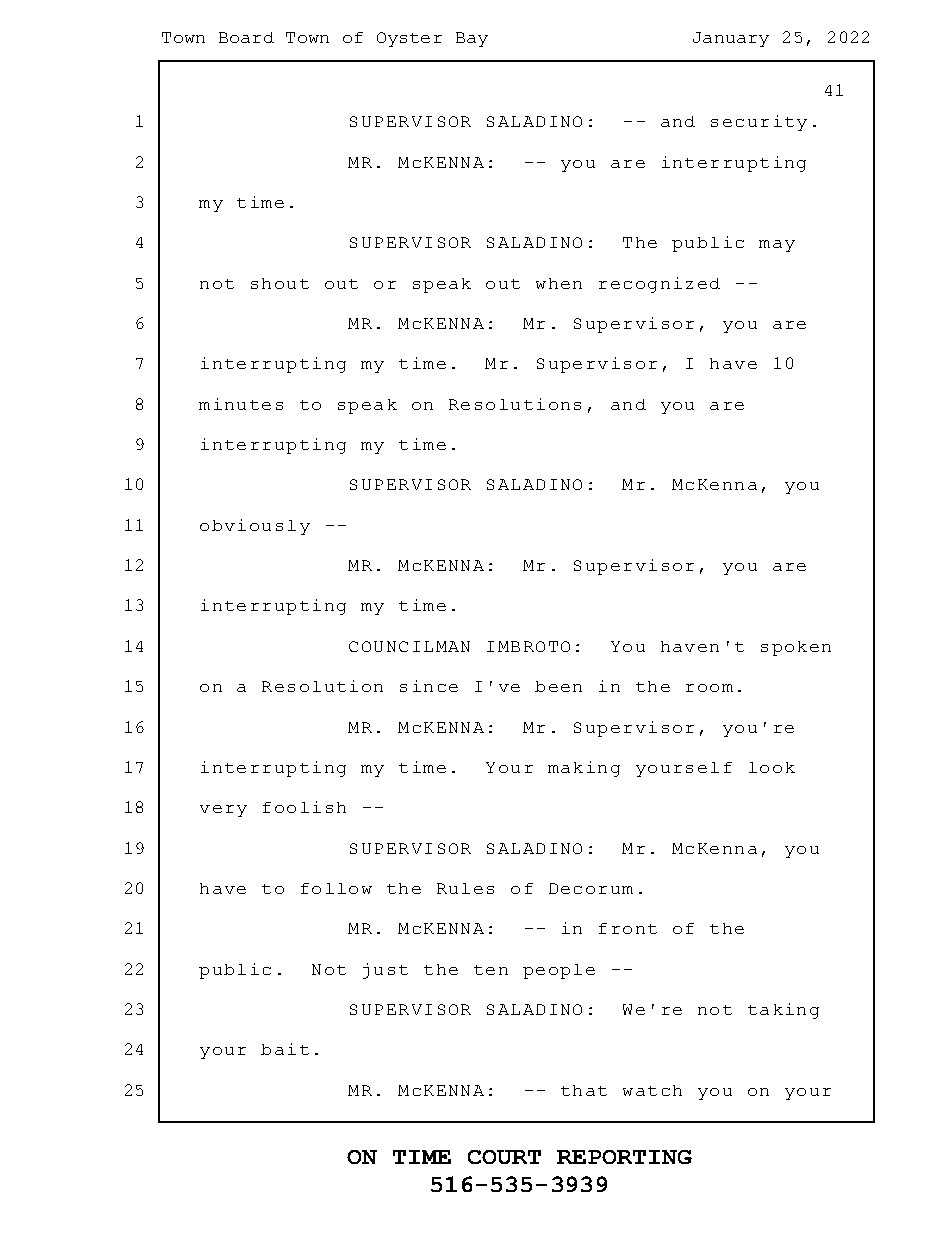 This screenshot has height=1233, width=952. I want to click on minutes, so click(241, 404).
